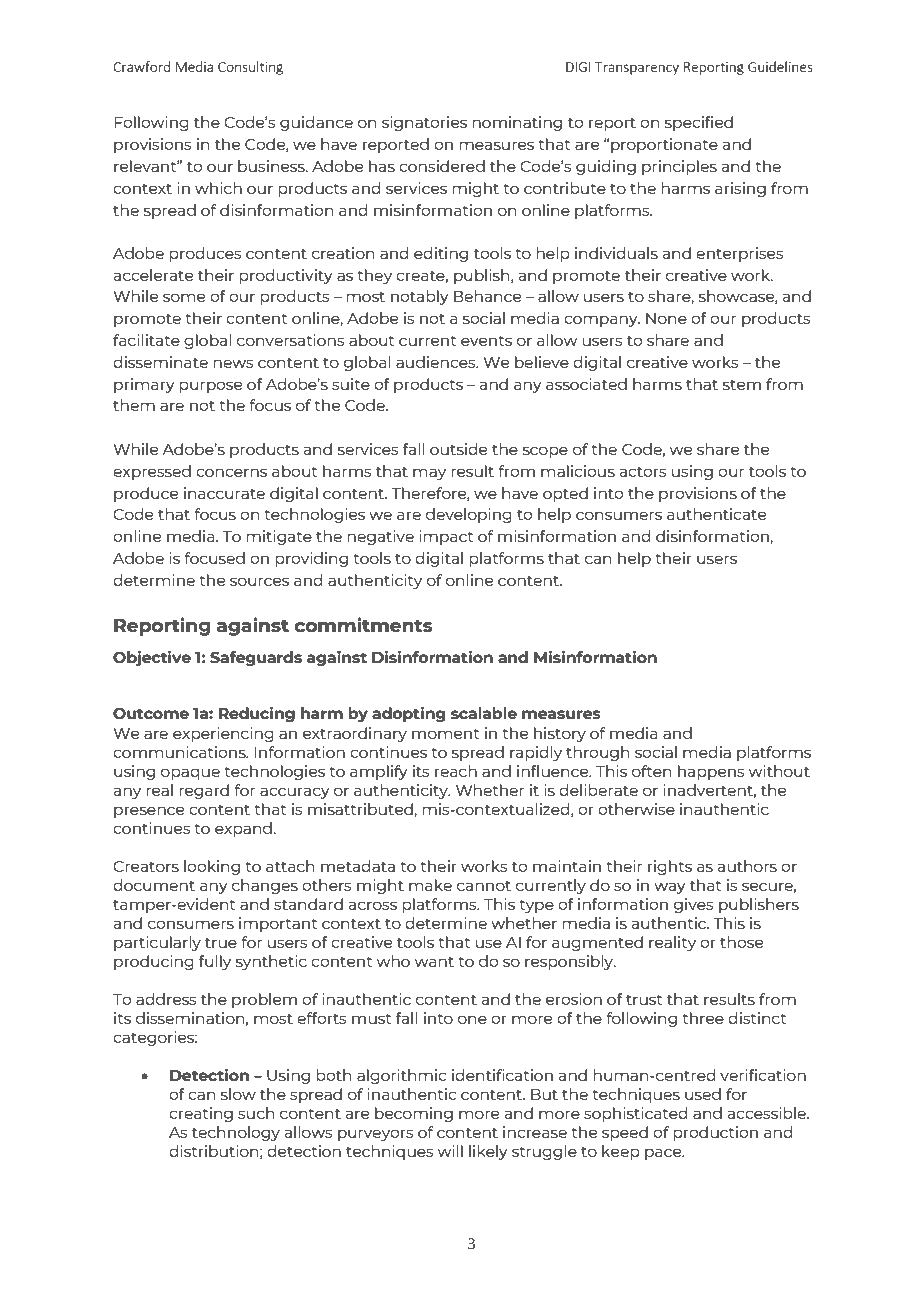 This screenshot has height=1308, width=924. Describe the element at coordinates (666, 318) in the screenshot. I see `None` at that location.
